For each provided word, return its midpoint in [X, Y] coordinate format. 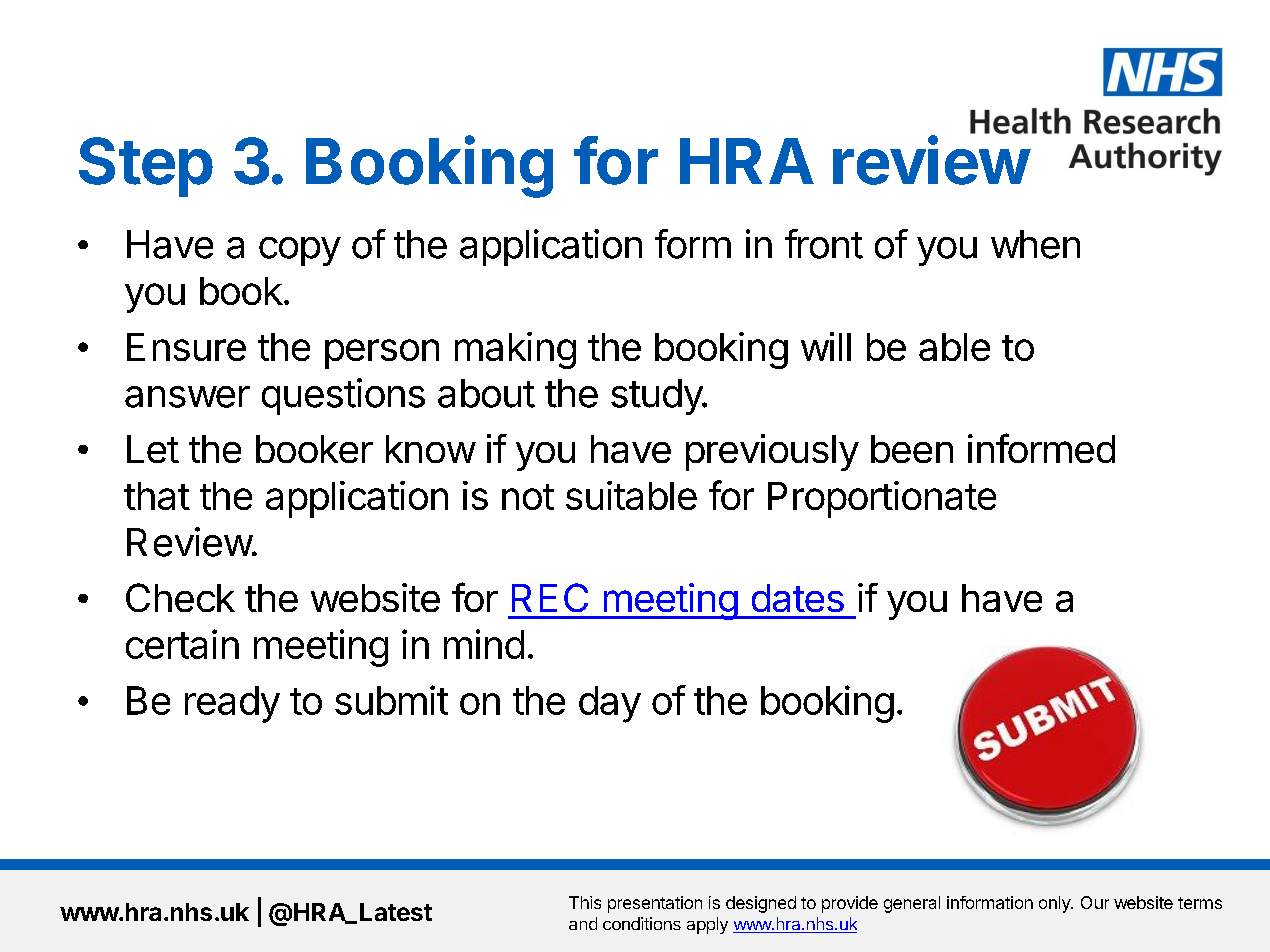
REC [550, 597]
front [824, 244]
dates [798, 598]
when [1035, 244]
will [826, 346]
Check [180, 597]
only [1055, 904]
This [585, 902]
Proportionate [882, 499]
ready [232, 704]
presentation [655, 904]
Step [146, 167]
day [610, 704]
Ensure [186, 347]
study [657, 397]
